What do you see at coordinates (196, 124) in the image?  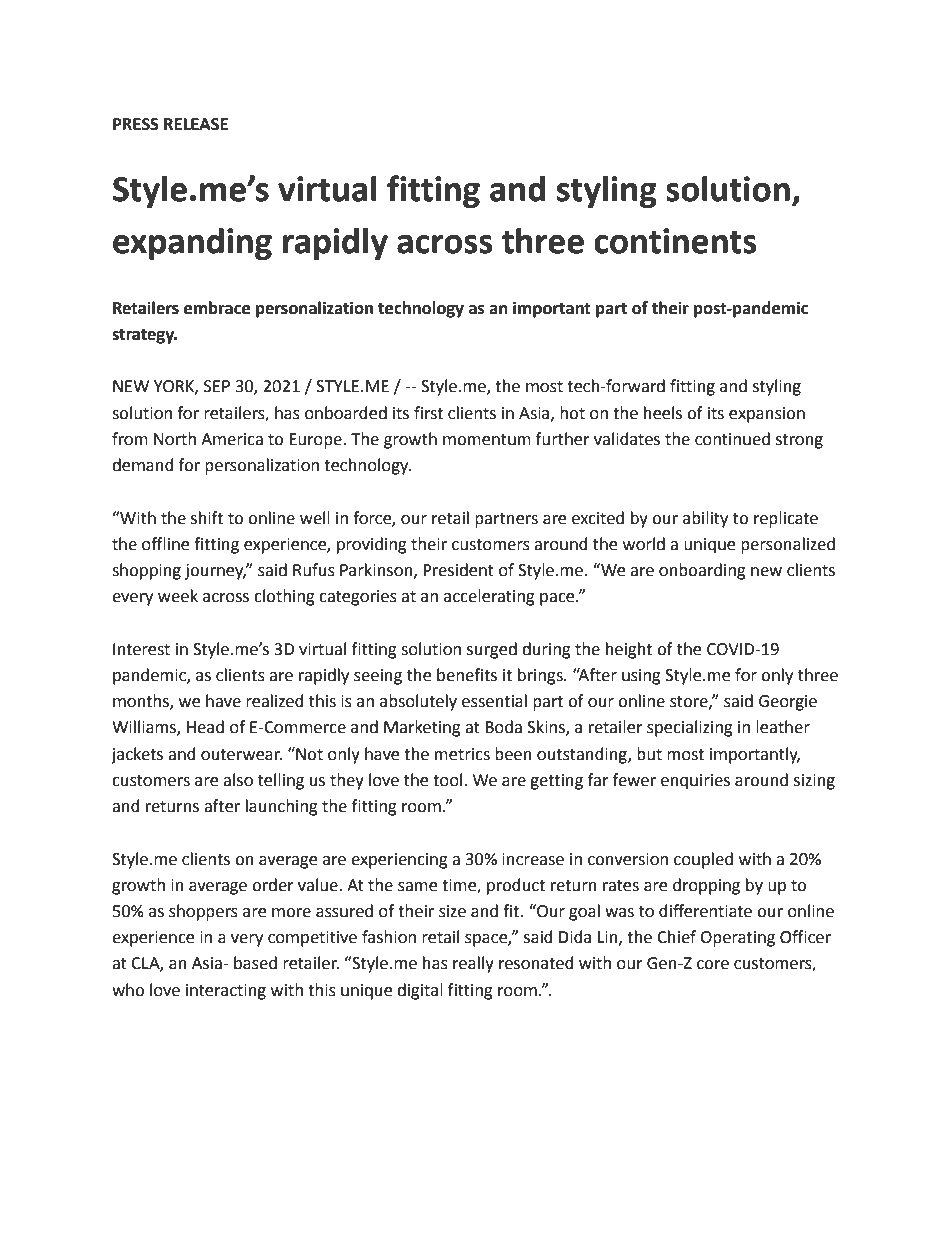 I see `RELEASE` at bounding box center [196, 124].
